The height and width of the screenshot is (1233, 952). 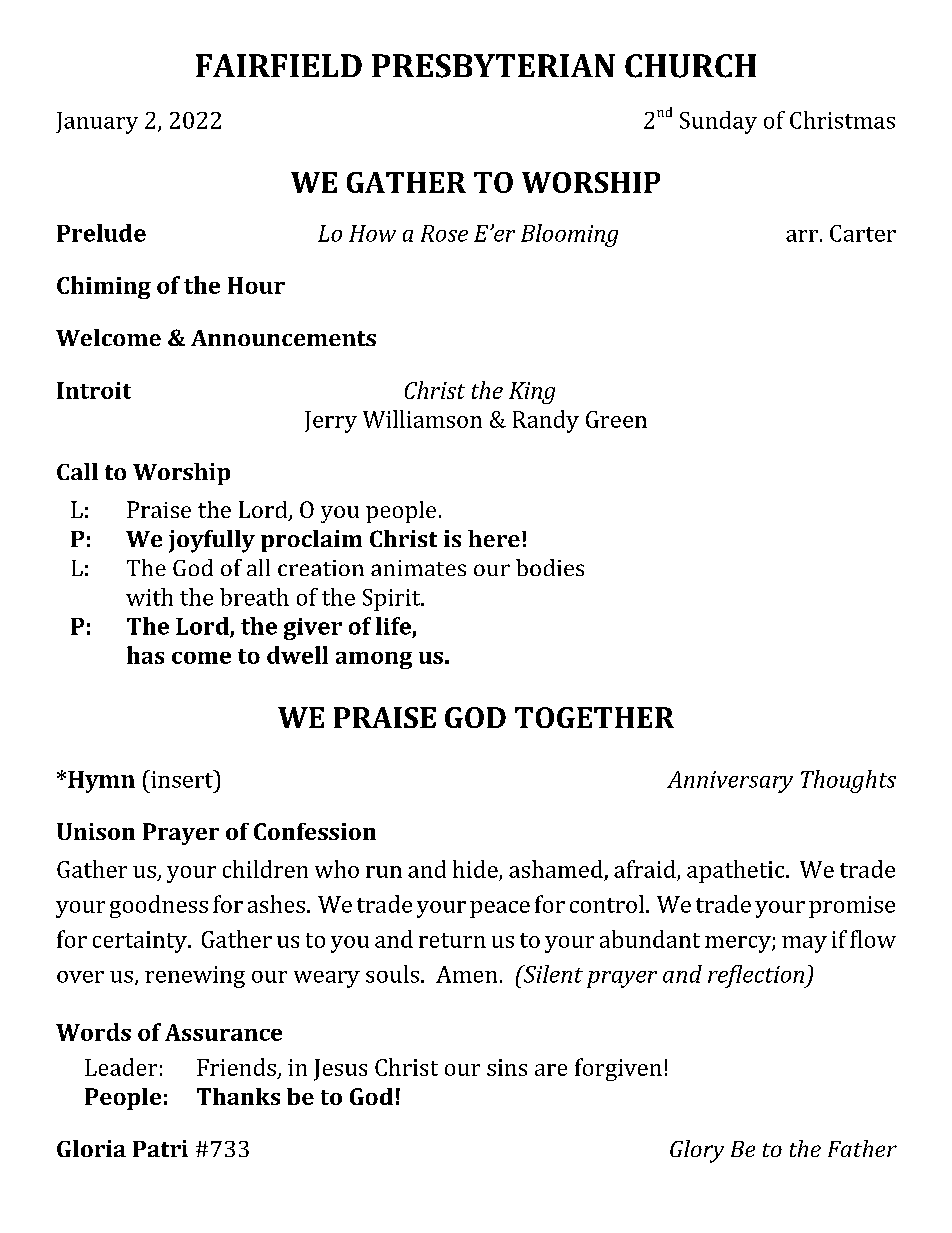 I want to click on Sunday, so click(x=718, y=122).
